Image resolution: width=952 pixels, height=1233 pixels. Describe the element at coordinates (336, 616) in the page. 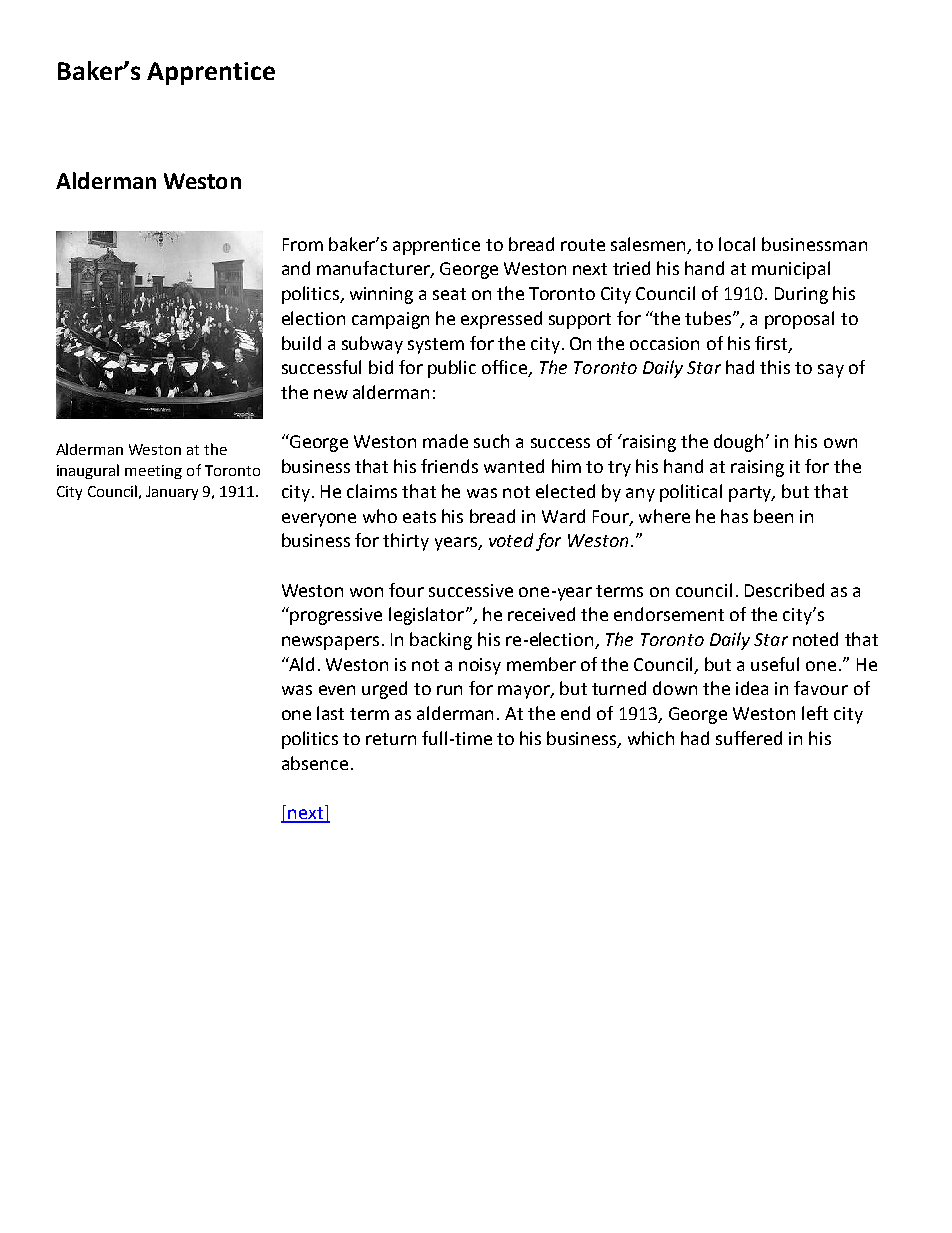

I see `progressive` at that location.
